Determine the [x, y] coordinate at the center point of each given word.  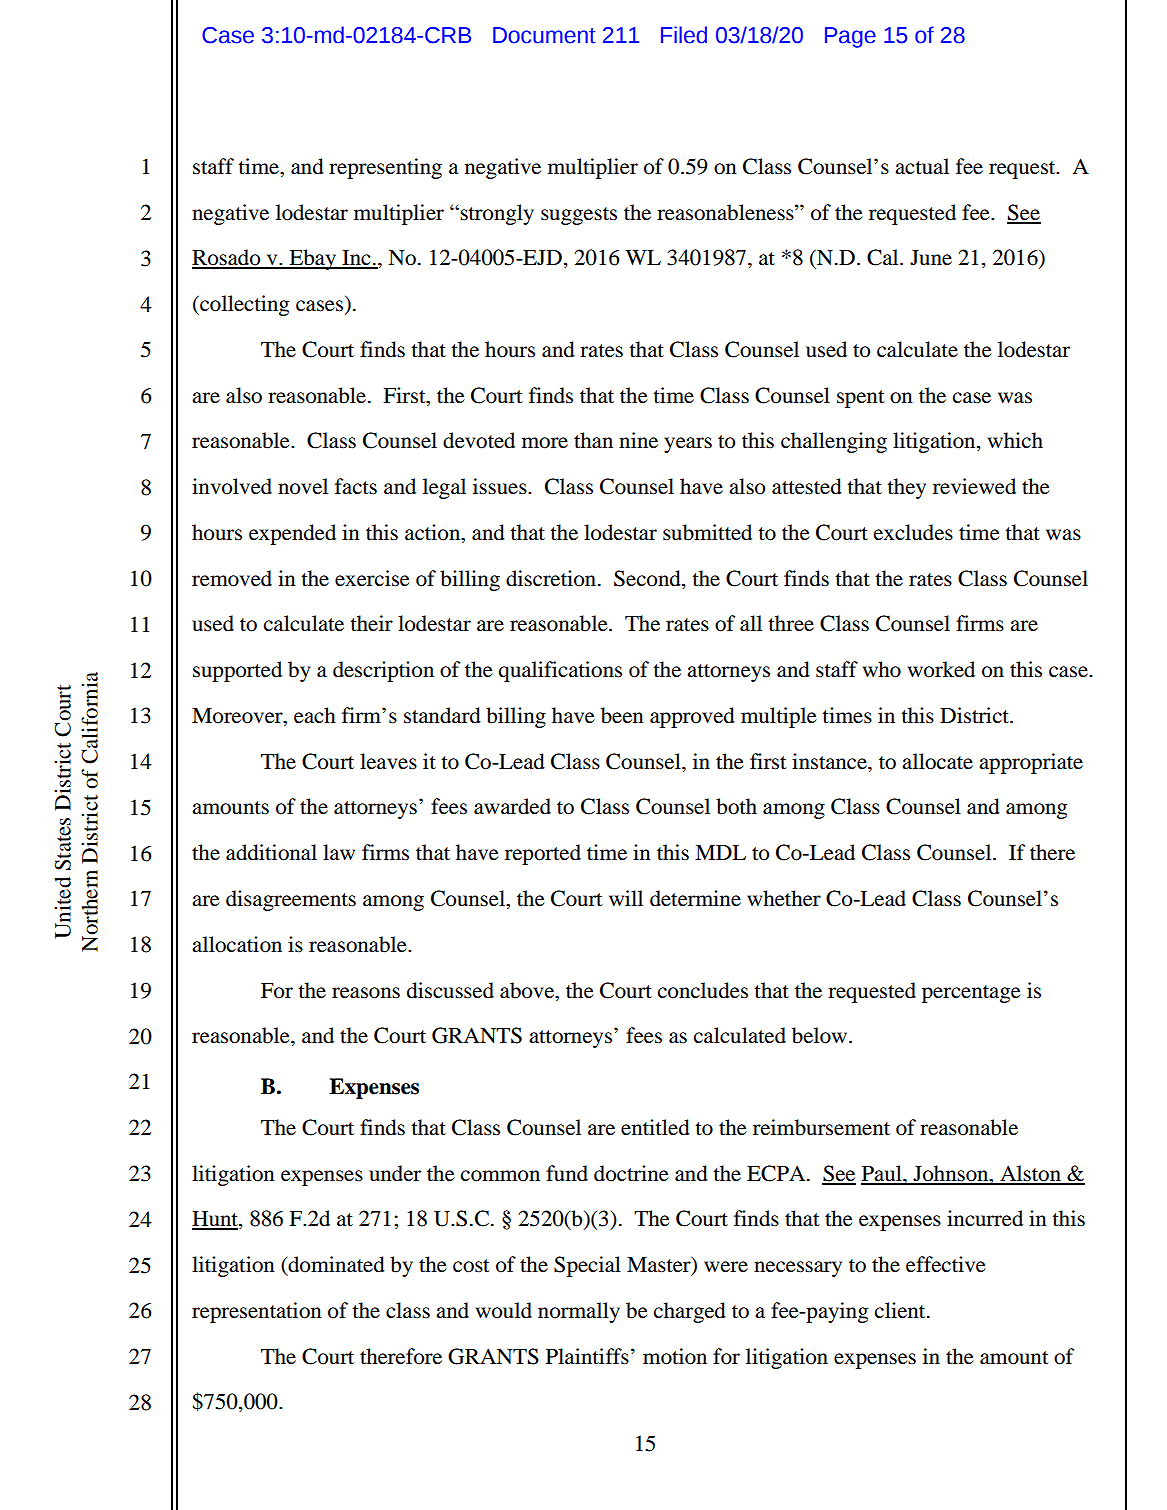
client [901, 1310]
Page [850, 37]
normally [579, 1312]
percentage [971, 994]
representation [257, 1312]
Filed [684, 35]
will [626, 898]
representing [385, 168]
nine [638, 440]
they [906, 488]
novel [303, 486]
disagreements [291, 900]
